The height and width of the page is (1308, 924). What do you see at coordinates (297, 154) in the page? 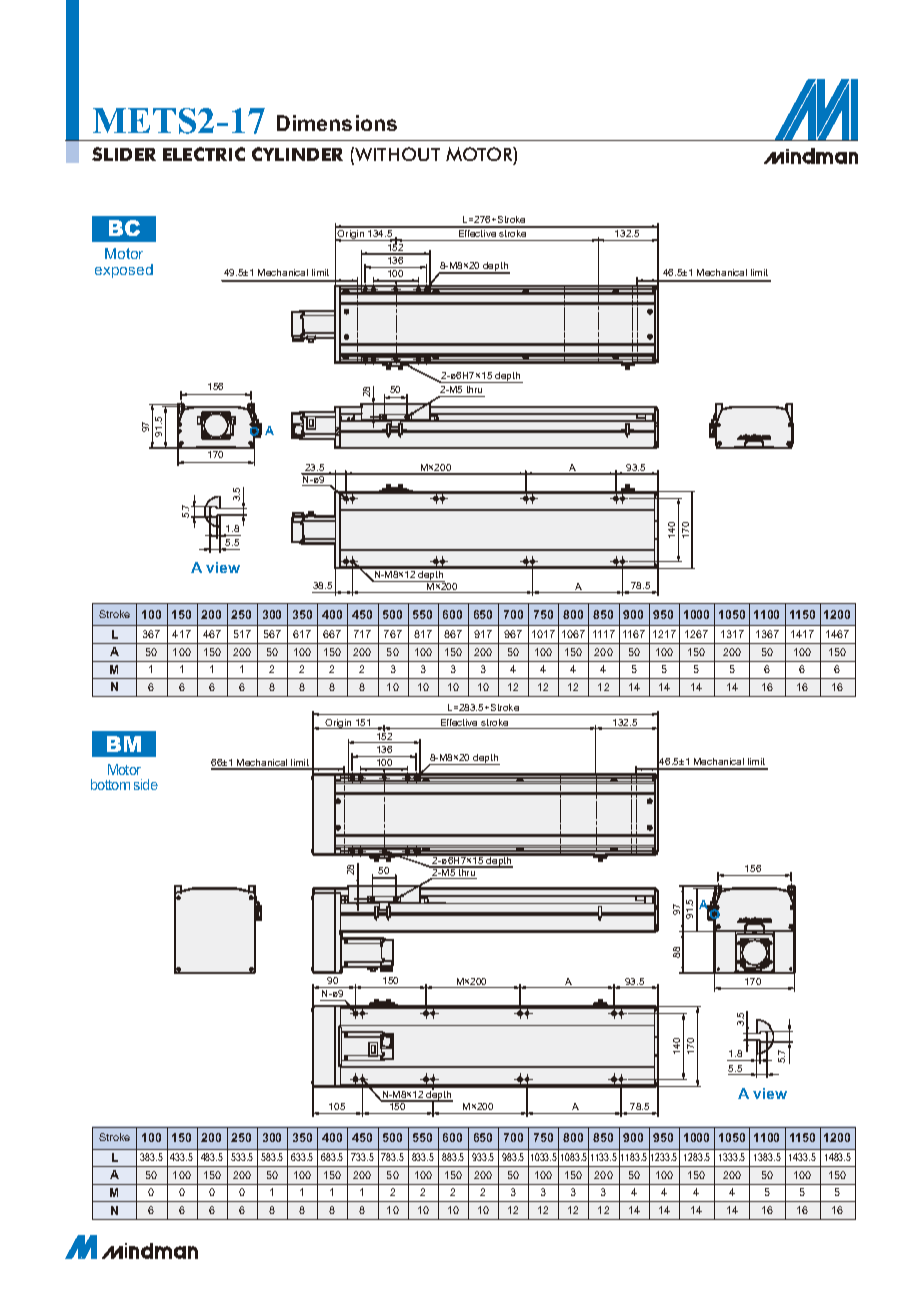
I see `CYLINDER` at bounding box center [297, 154].
